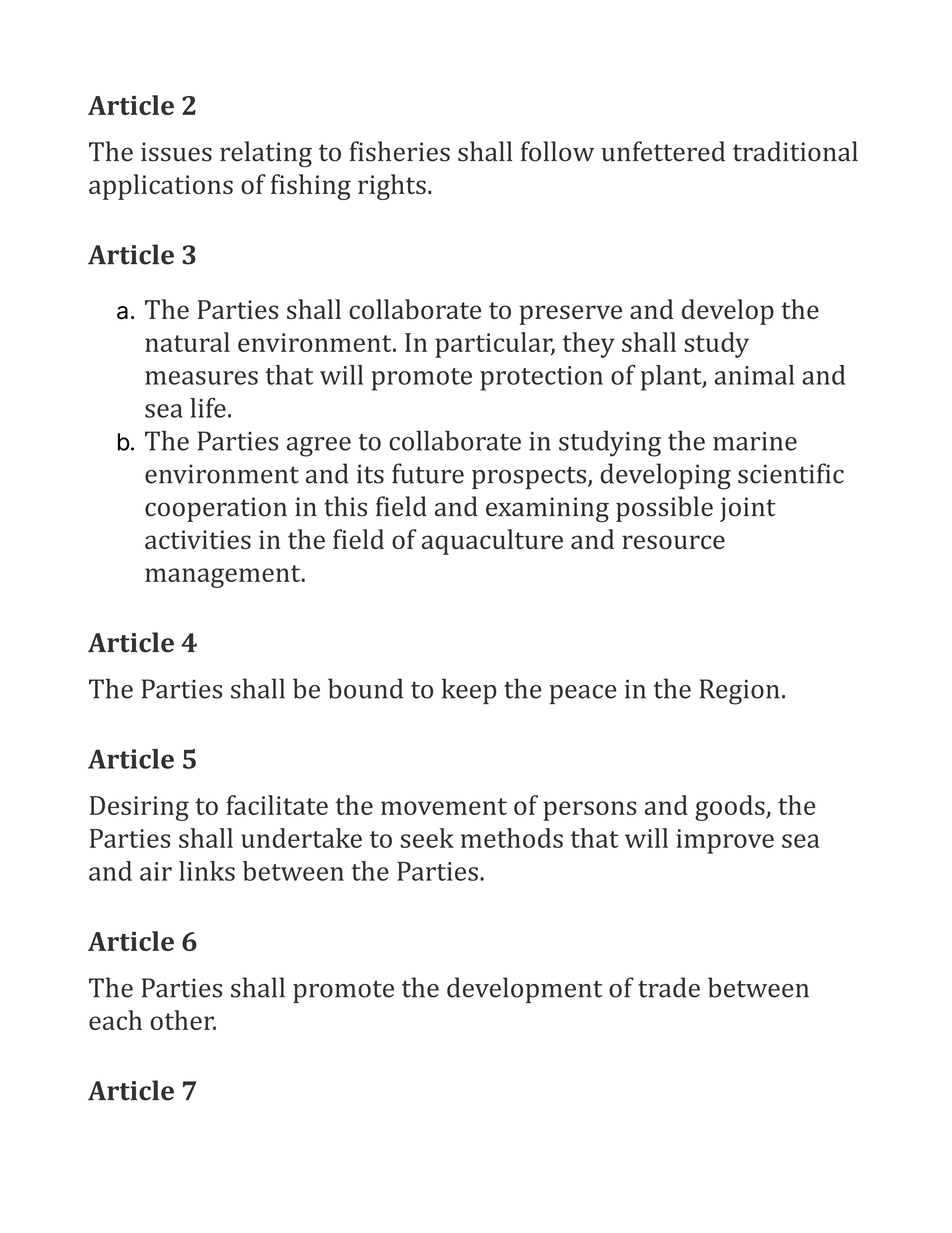  I want to click on unfettered, so click(663, 151).
